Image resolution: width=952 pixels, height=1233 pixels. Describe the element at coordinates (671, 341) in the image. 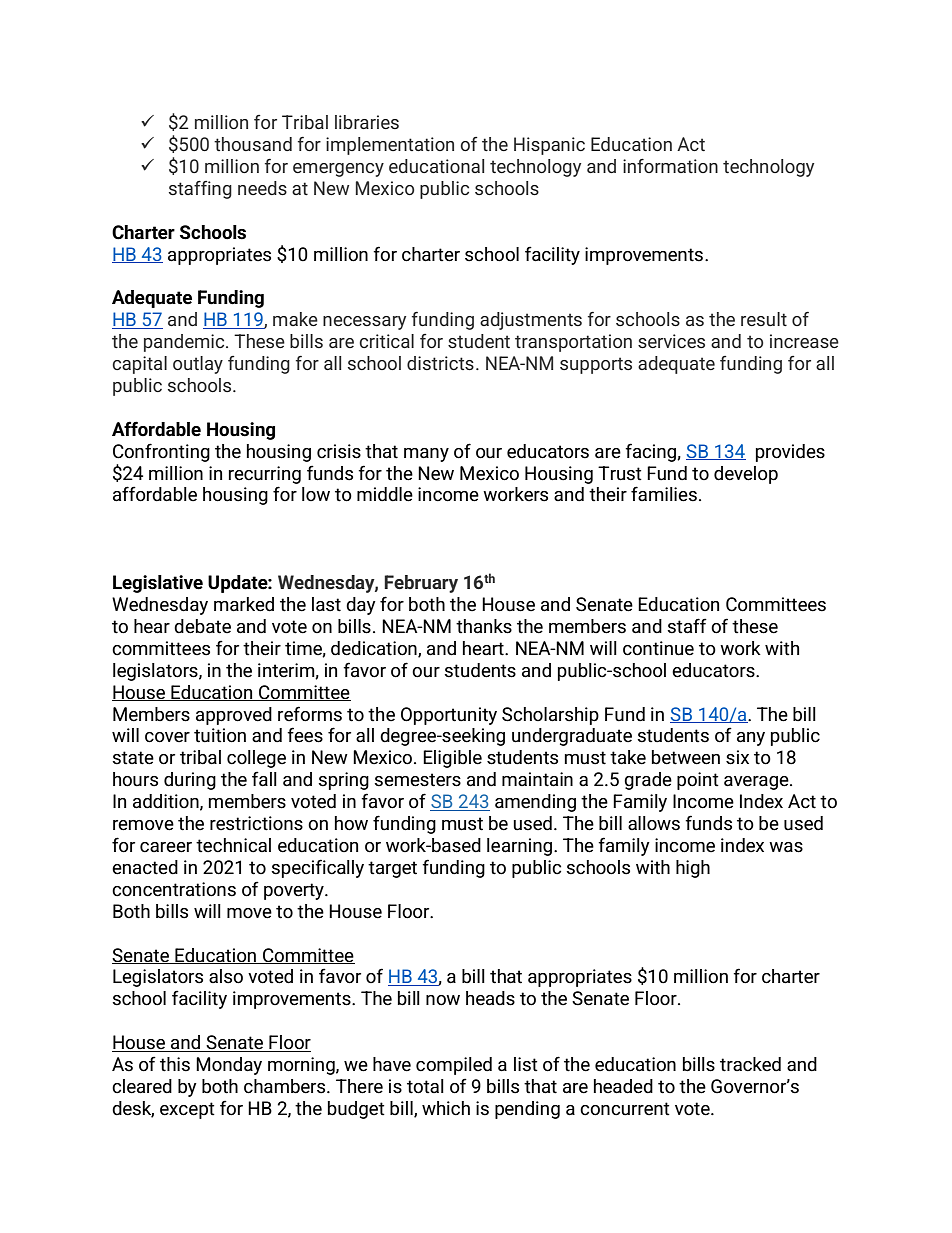

I see `services` at that location.
